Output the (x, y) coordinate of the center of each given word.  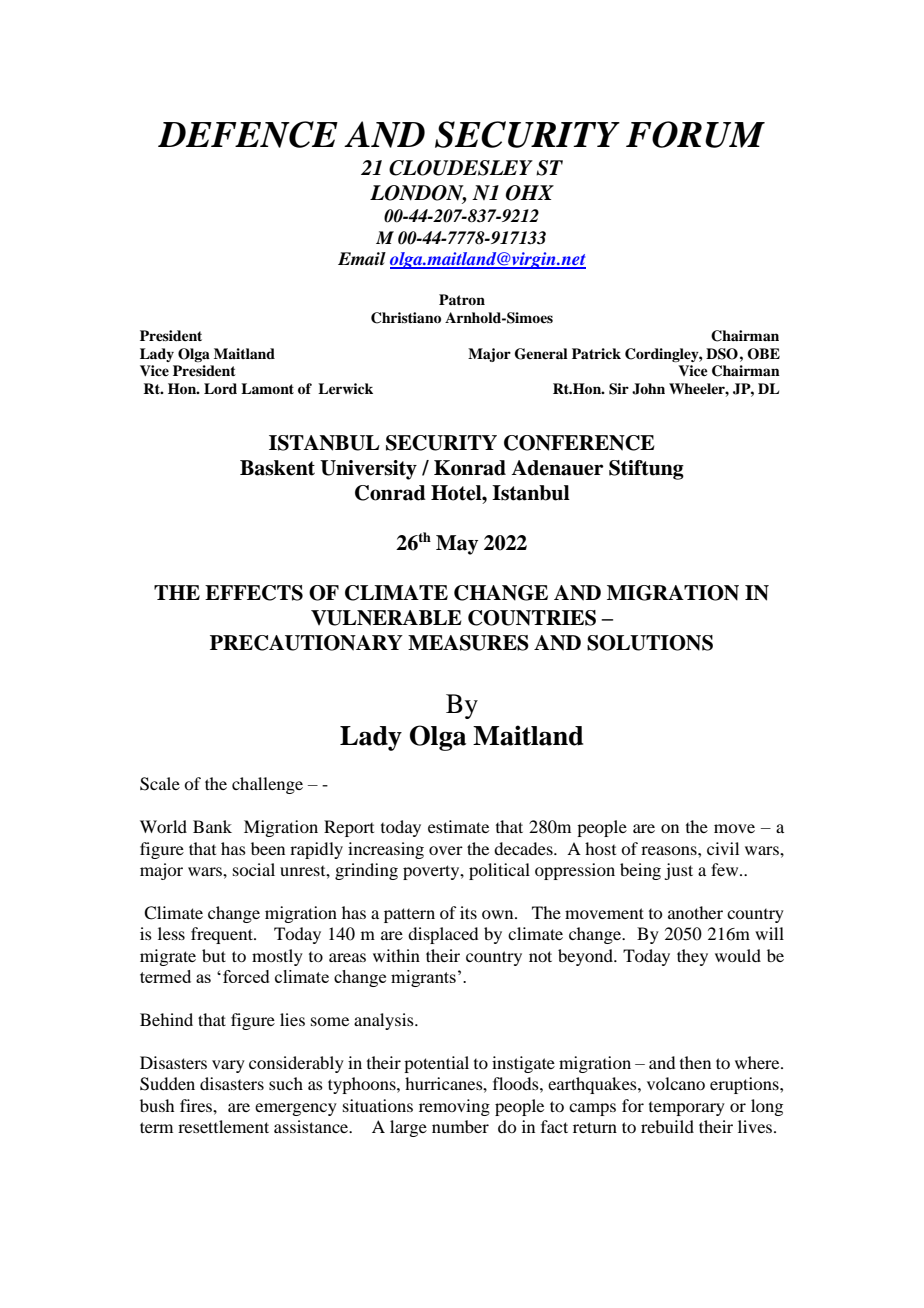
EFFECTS (254, 593)
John (648, 389)
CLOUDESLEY (461, 168)
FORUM (695, 134)
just (678, 871)
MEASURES (468, 643)
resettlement (223, 1126)
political (499, 871)
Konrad (470, 468)
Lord (220, 388)
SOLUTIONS (650, 643)
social (254, 869)
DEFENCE (248, 134)
